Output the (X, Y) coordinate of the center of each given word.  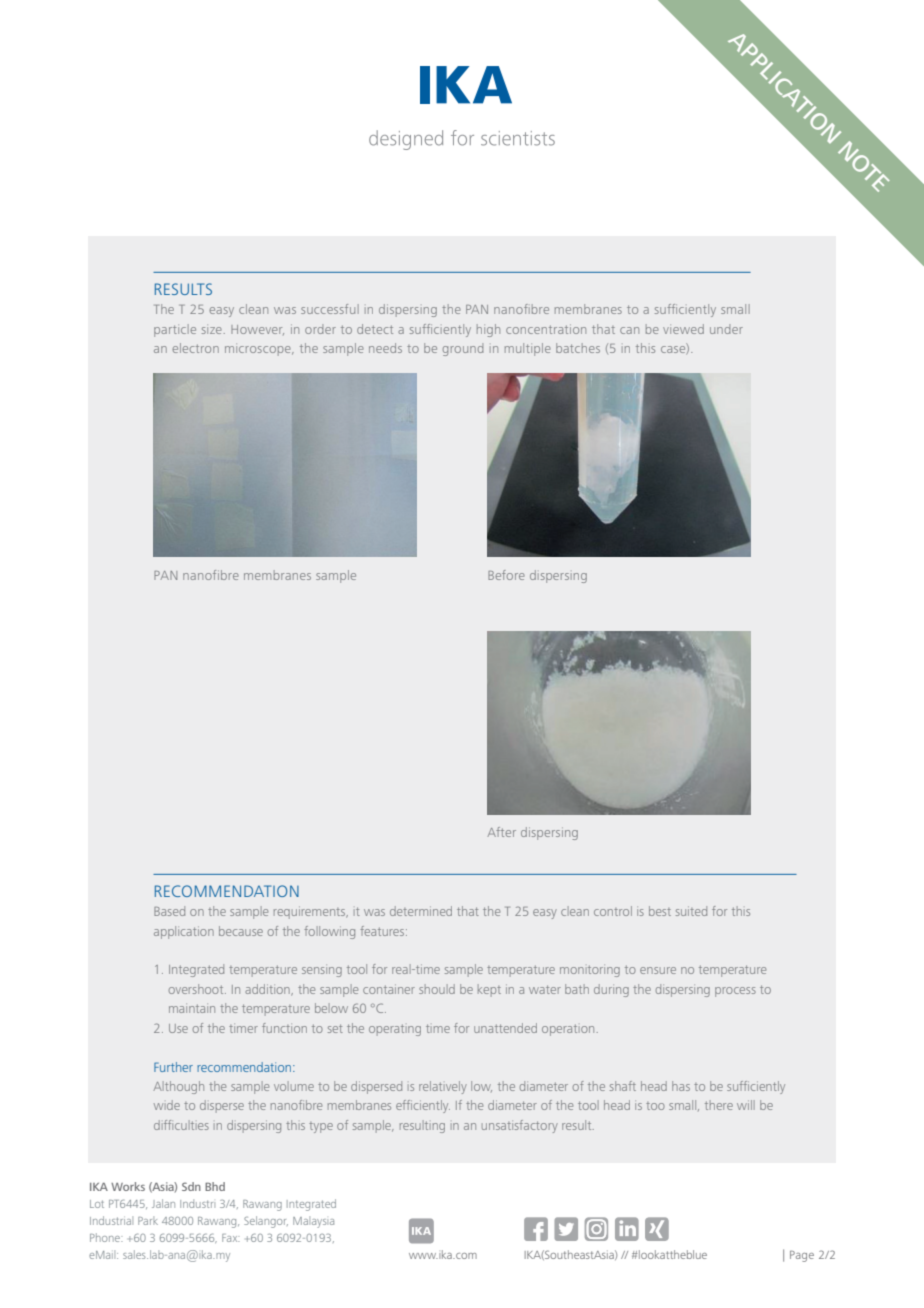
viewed (683, 329)
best (660, 911)
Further (173, 1067)
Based (169, 911)
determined (421, 911)
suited (691, 911)
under (726, 329)
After (501, 832)
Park (148, 1220)
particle (175, 330)
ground (463, 349)
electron (195, 348)
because (241, 931)
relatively (443, 1087)
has (681, 1086)
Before (506, 575)
